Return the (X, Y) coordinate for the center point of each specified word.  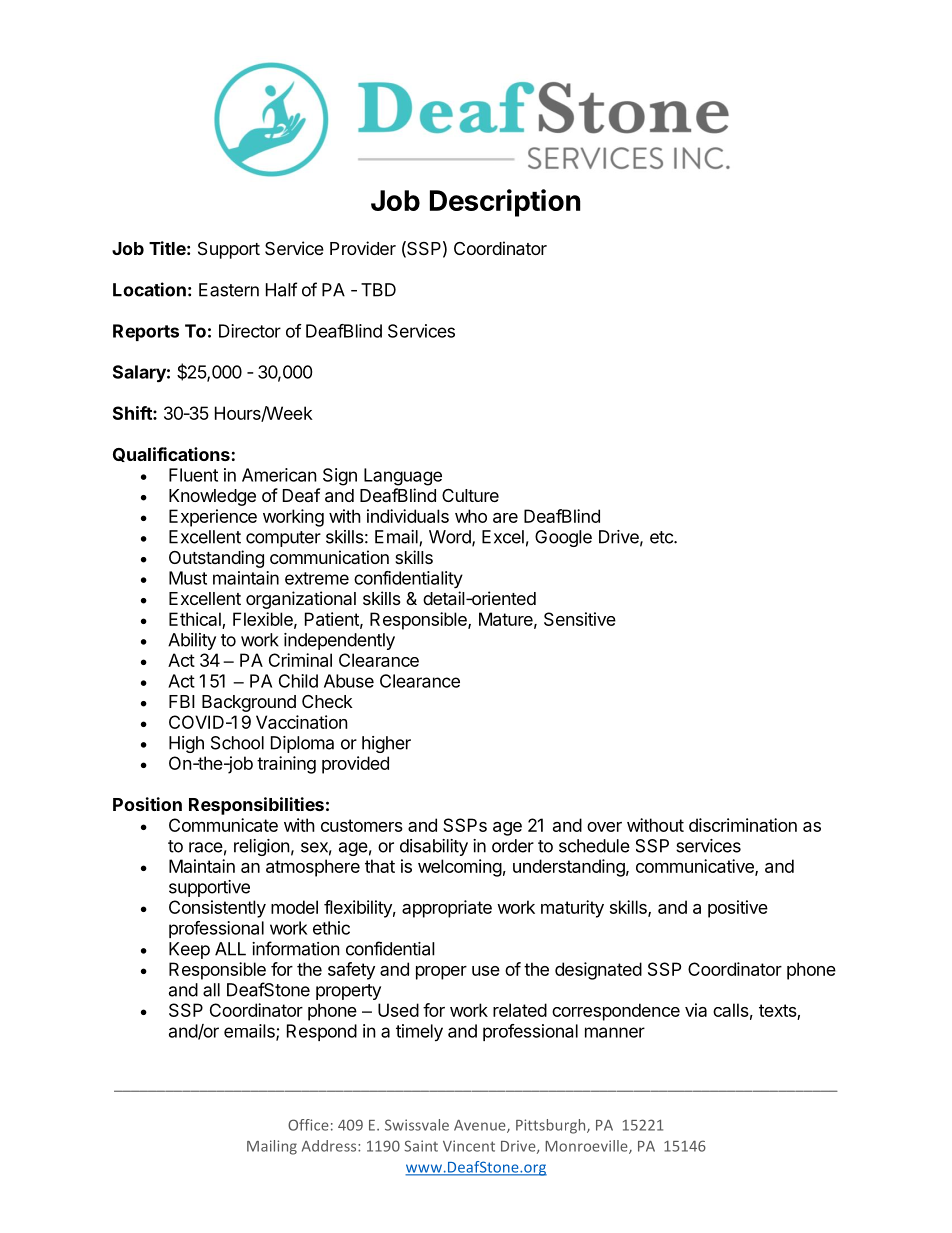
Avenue (481, 1126)
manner (615, 1032)
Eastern (229, 290)
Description (505, 203)
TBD (378, 290)
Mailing (272, 1147)
